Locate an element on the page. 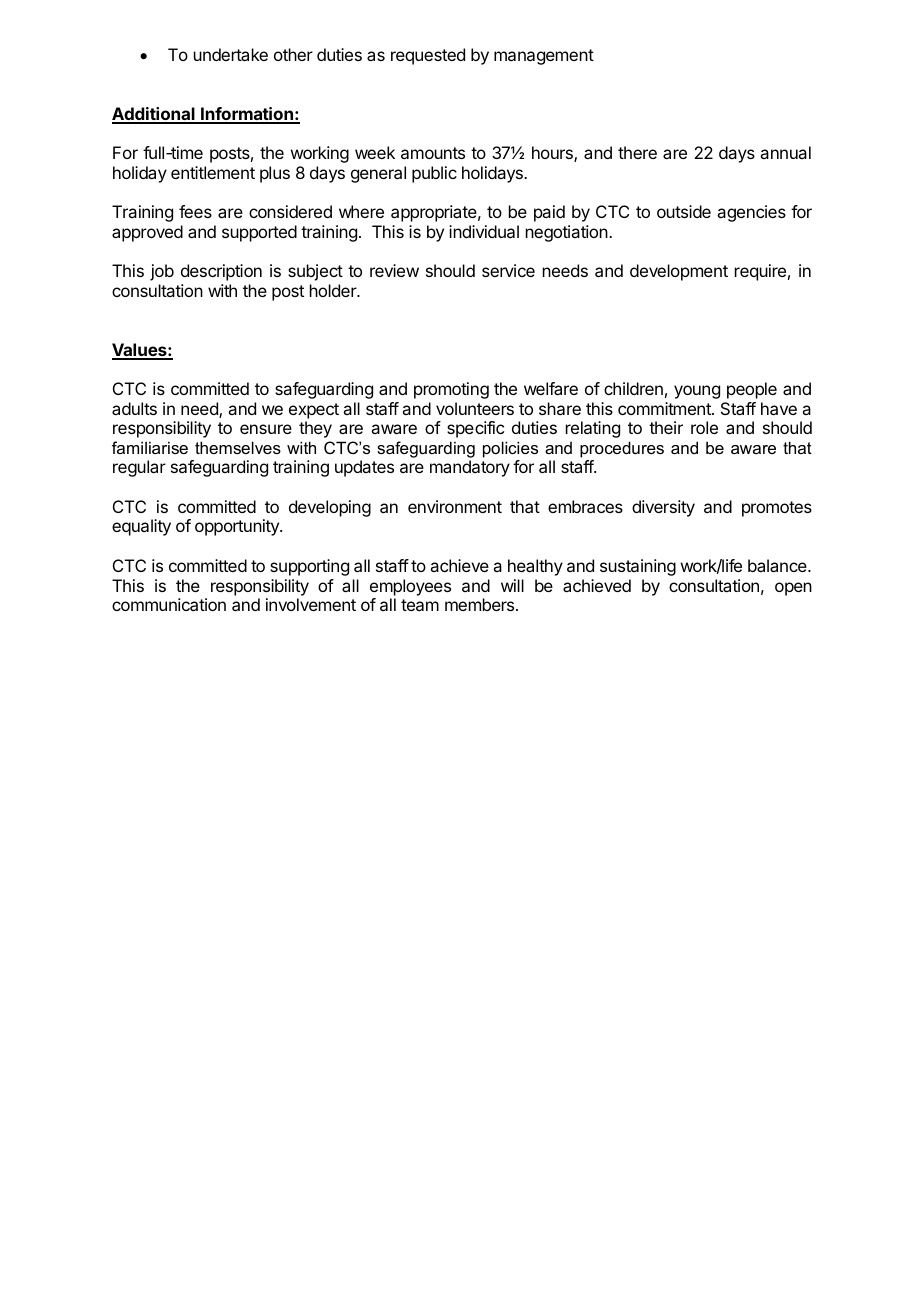 This page has height=1308, width=924. development is located at coordinates (679, 272).
